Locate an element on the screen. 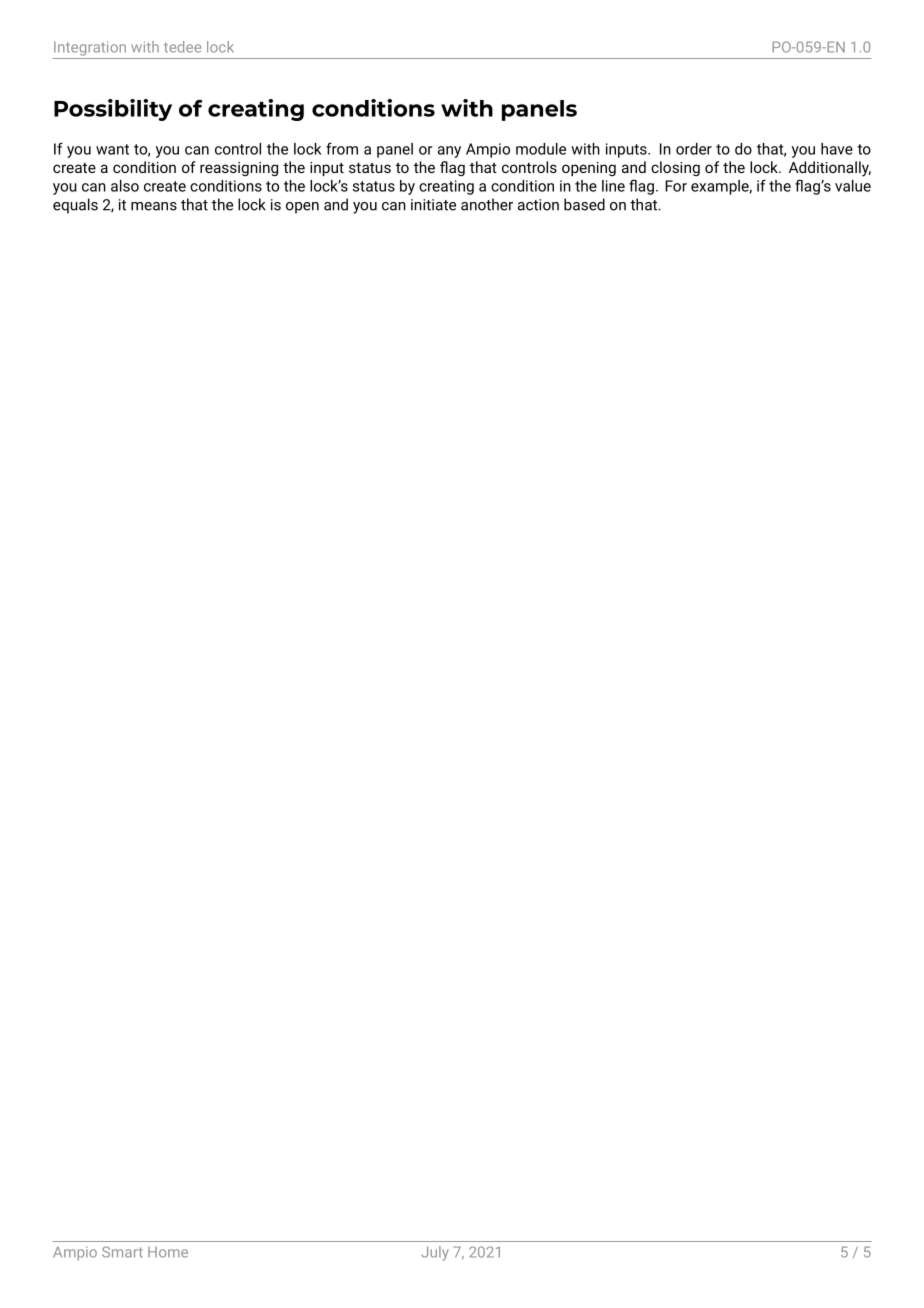  For is located at coordinates (676, 186).
